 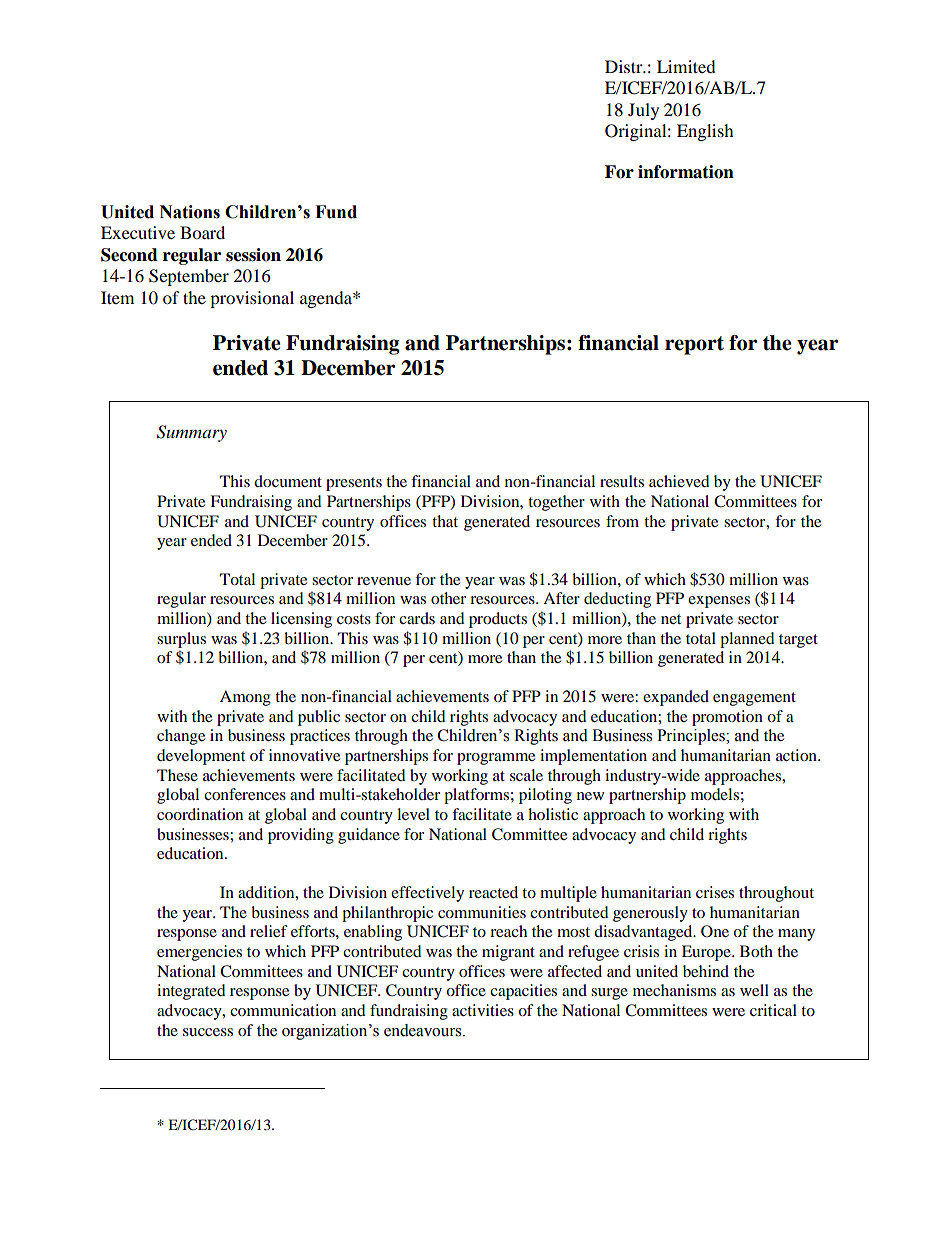 I want to click on Nations, so click(x=190, y=212).
